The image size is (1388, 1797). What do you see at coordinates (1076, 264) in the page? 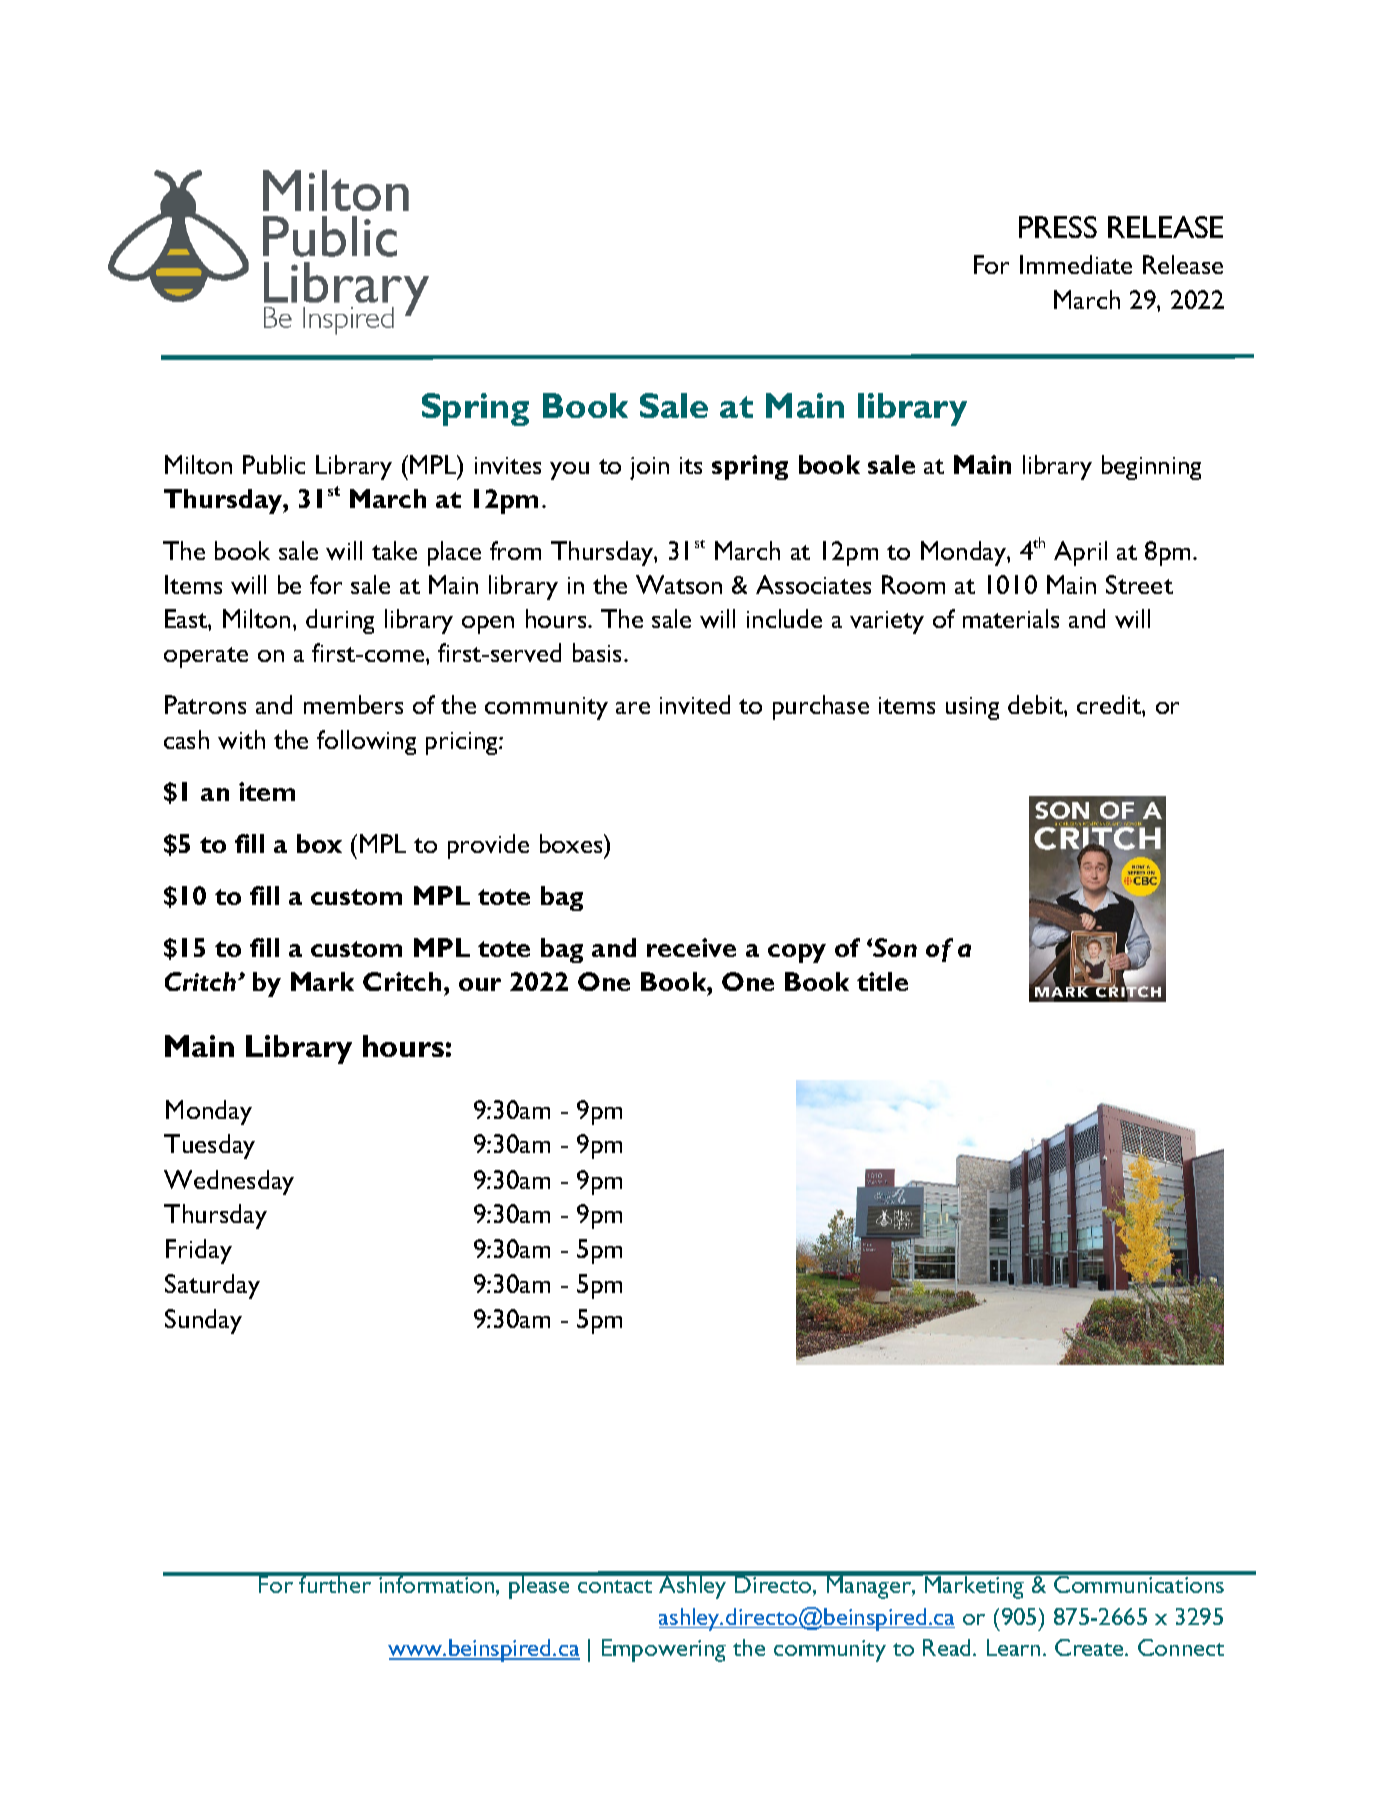
I see `Immediate` at bounding box center [1076, 264].
